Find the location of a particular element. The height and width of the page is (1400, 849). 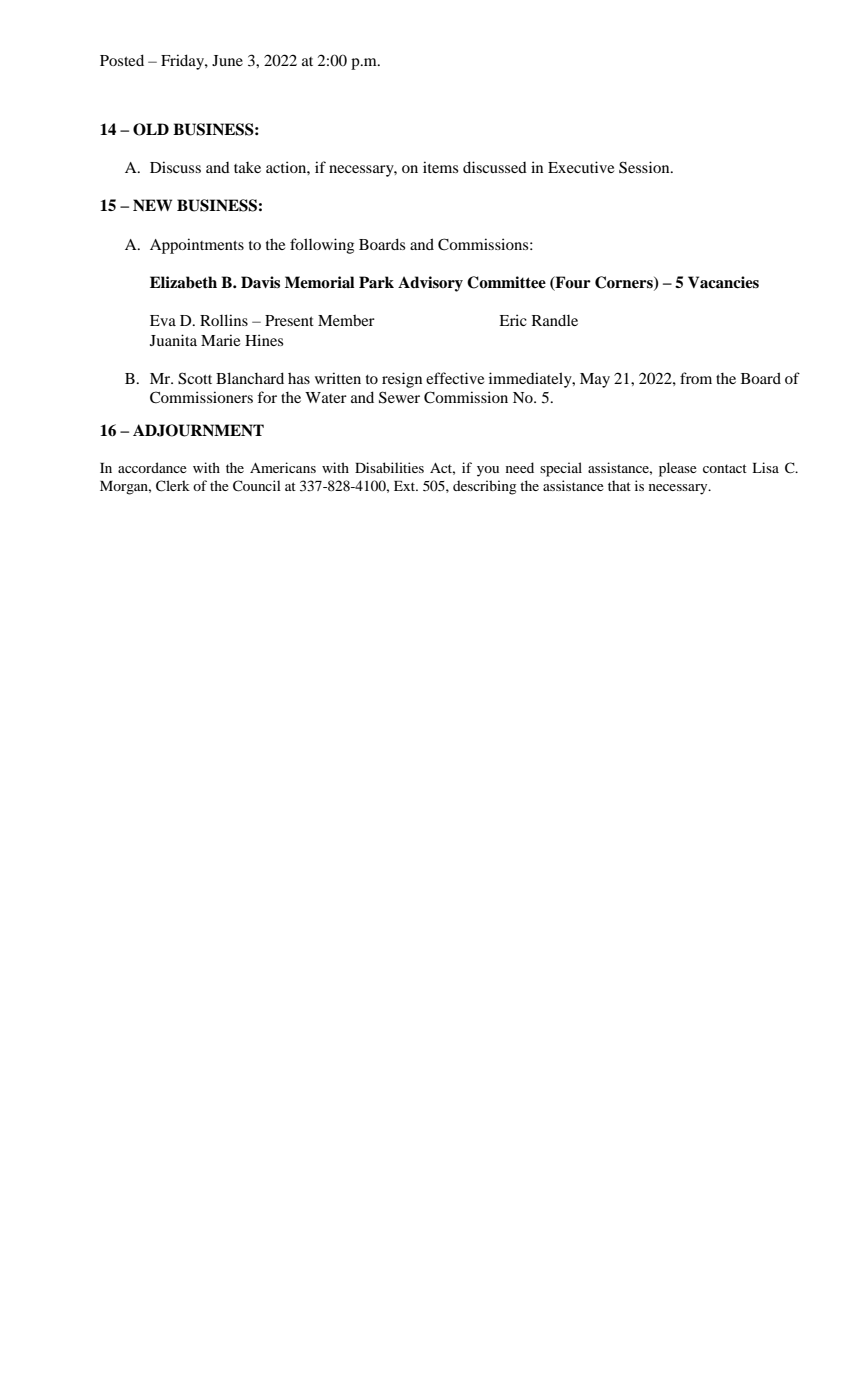

June is located at coordinates (227, 60).
